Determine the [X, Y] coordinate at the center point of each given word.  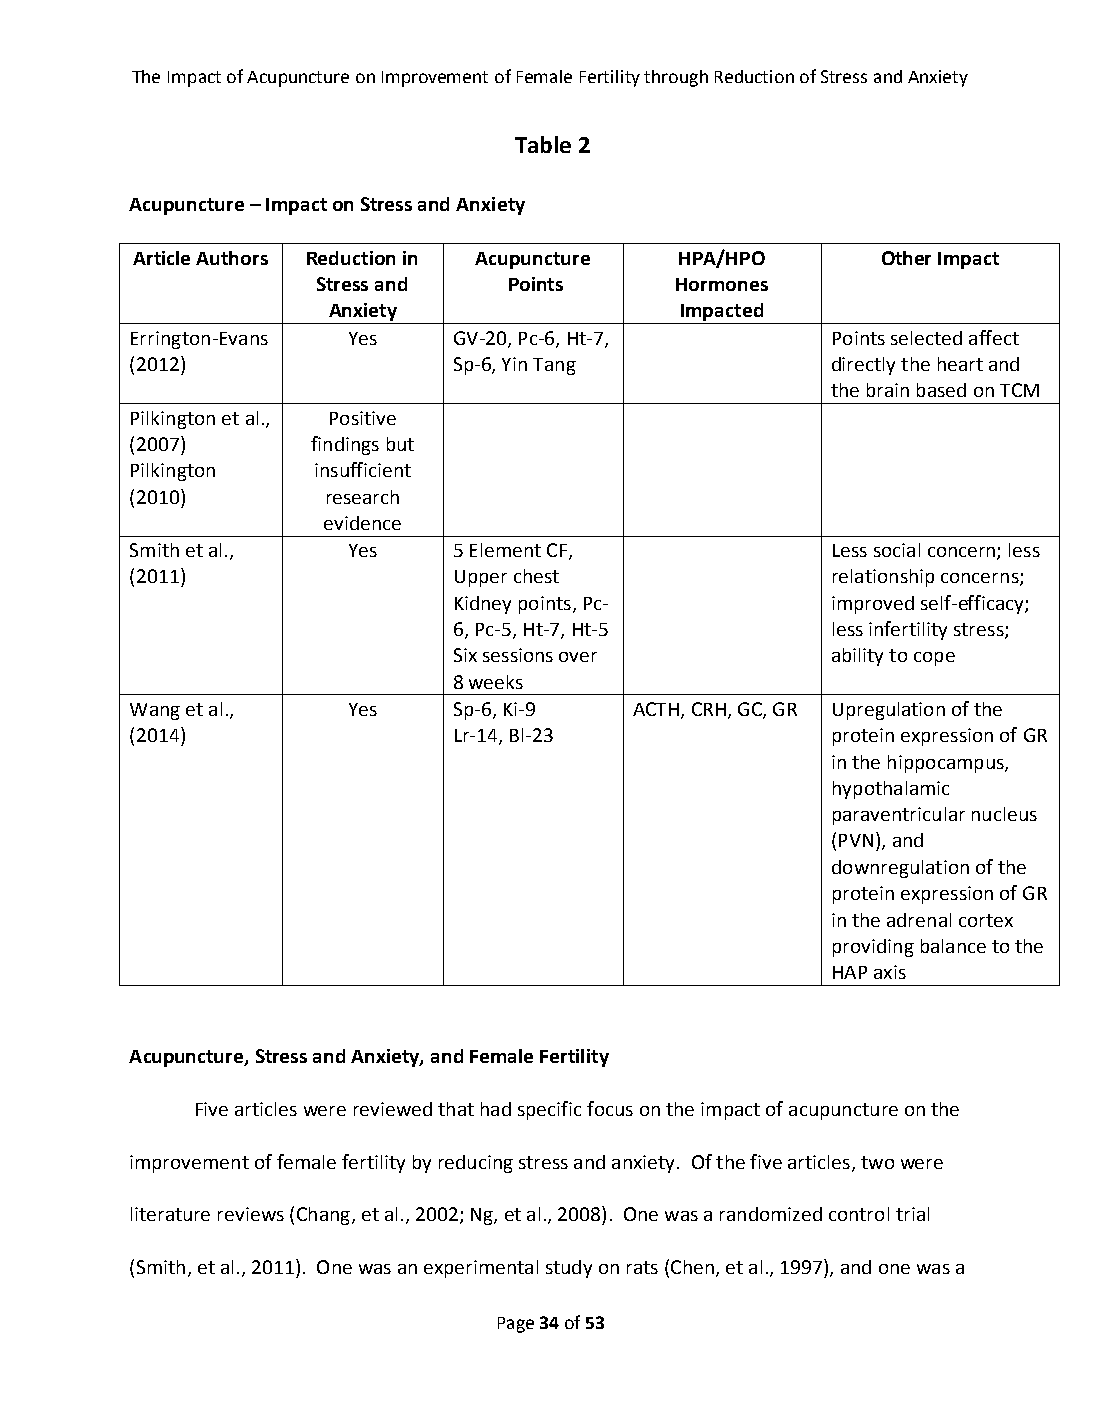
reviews [251, 1214]
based [941, 390]
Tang [554, 366]
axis [890, 972]
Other [906, 258]
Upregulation [889, 711]
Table [543, 144]
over [578, 657]
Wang [155, 711]
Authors [232, 258]
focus [610, 1108]
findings [345, 445]
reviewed [393, 1109]
